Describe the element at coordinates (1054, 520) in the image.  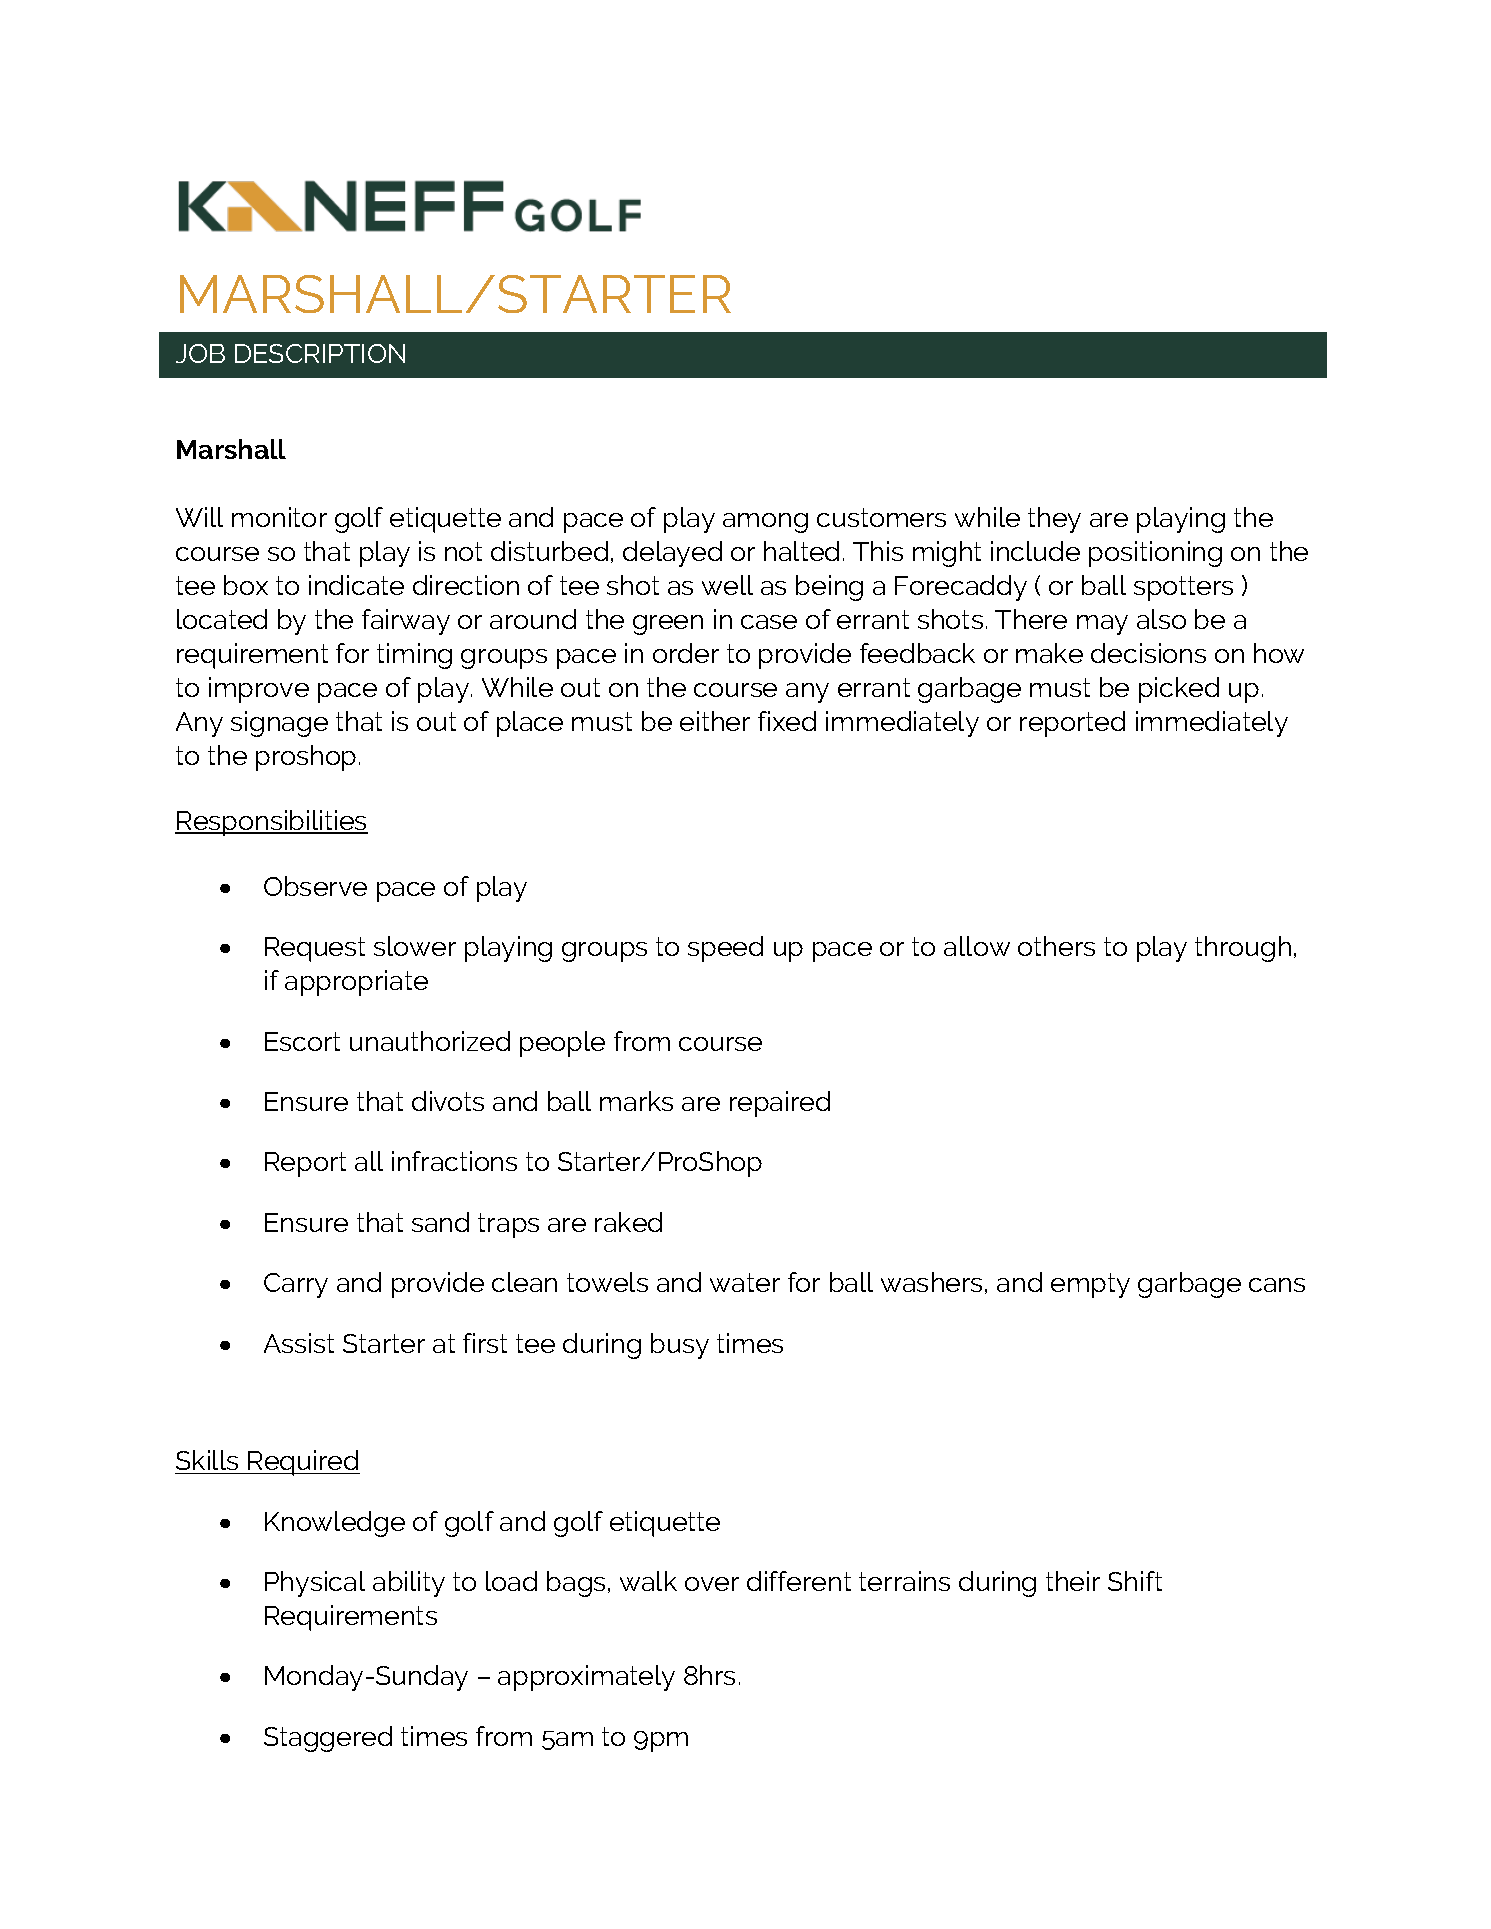
I see `they` at that location.
